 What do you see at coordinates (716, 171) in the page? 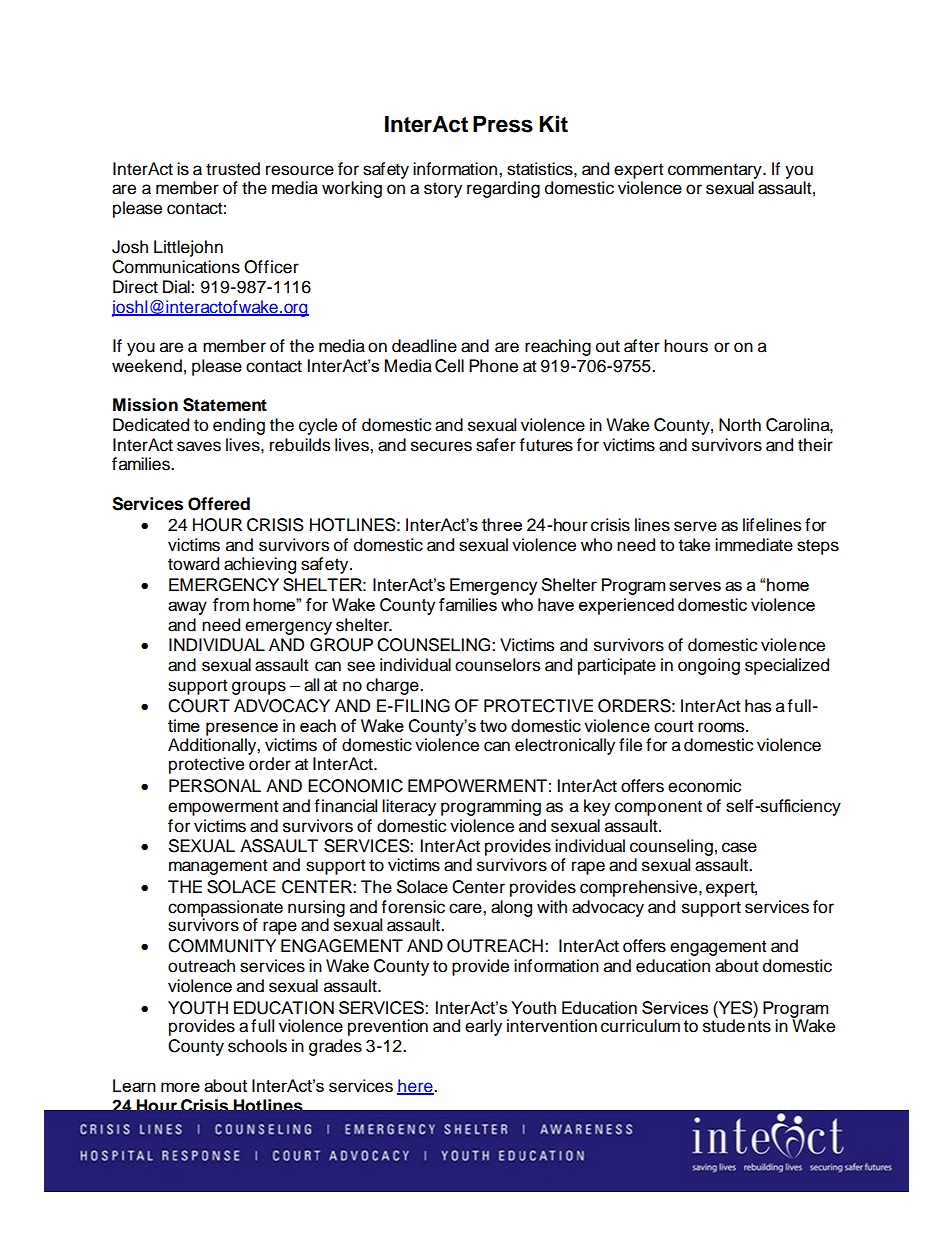
I see `commentary` at bounding box center [716, 171].
